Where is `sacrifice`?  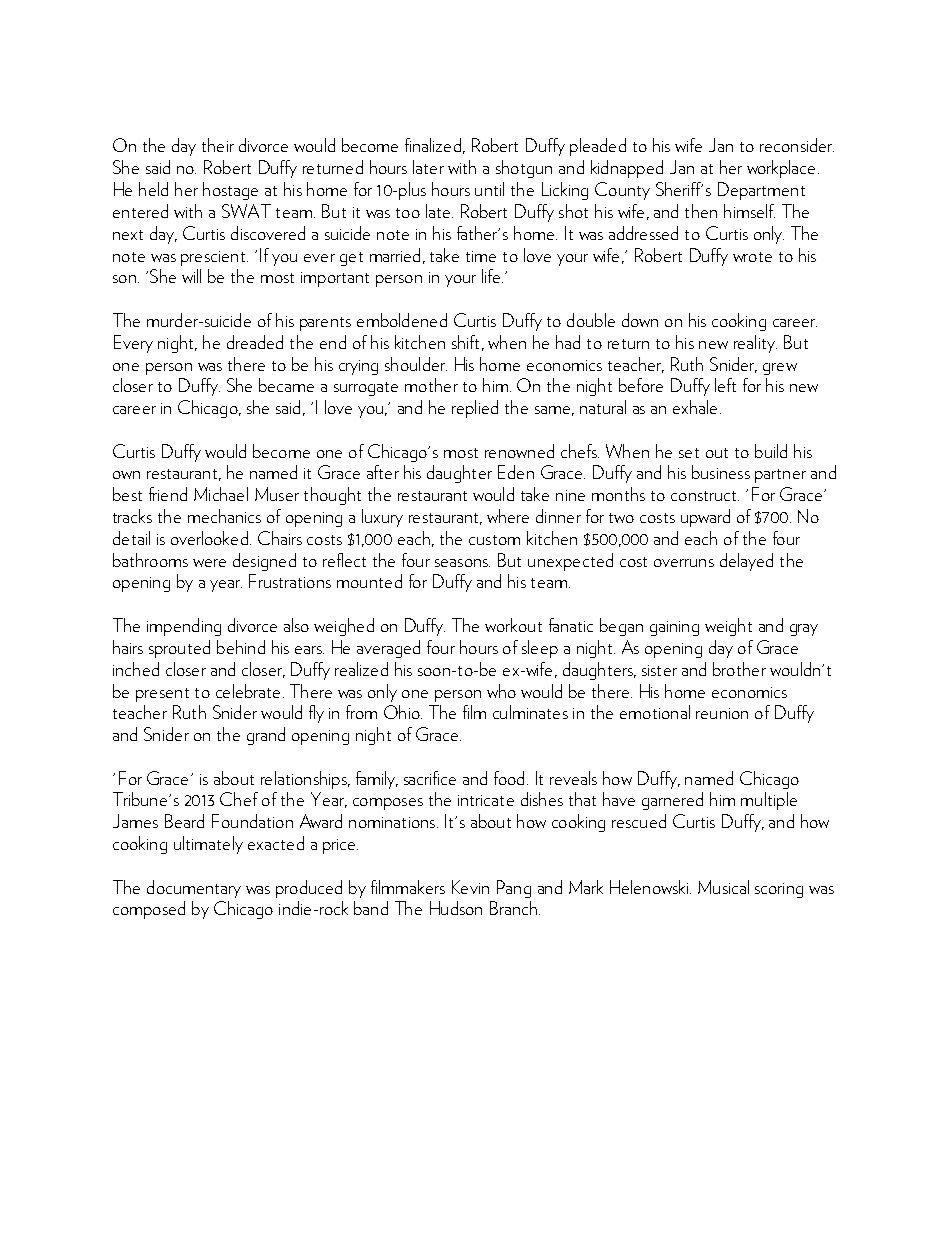
sacrifice is located at coordinates (430, 778).
